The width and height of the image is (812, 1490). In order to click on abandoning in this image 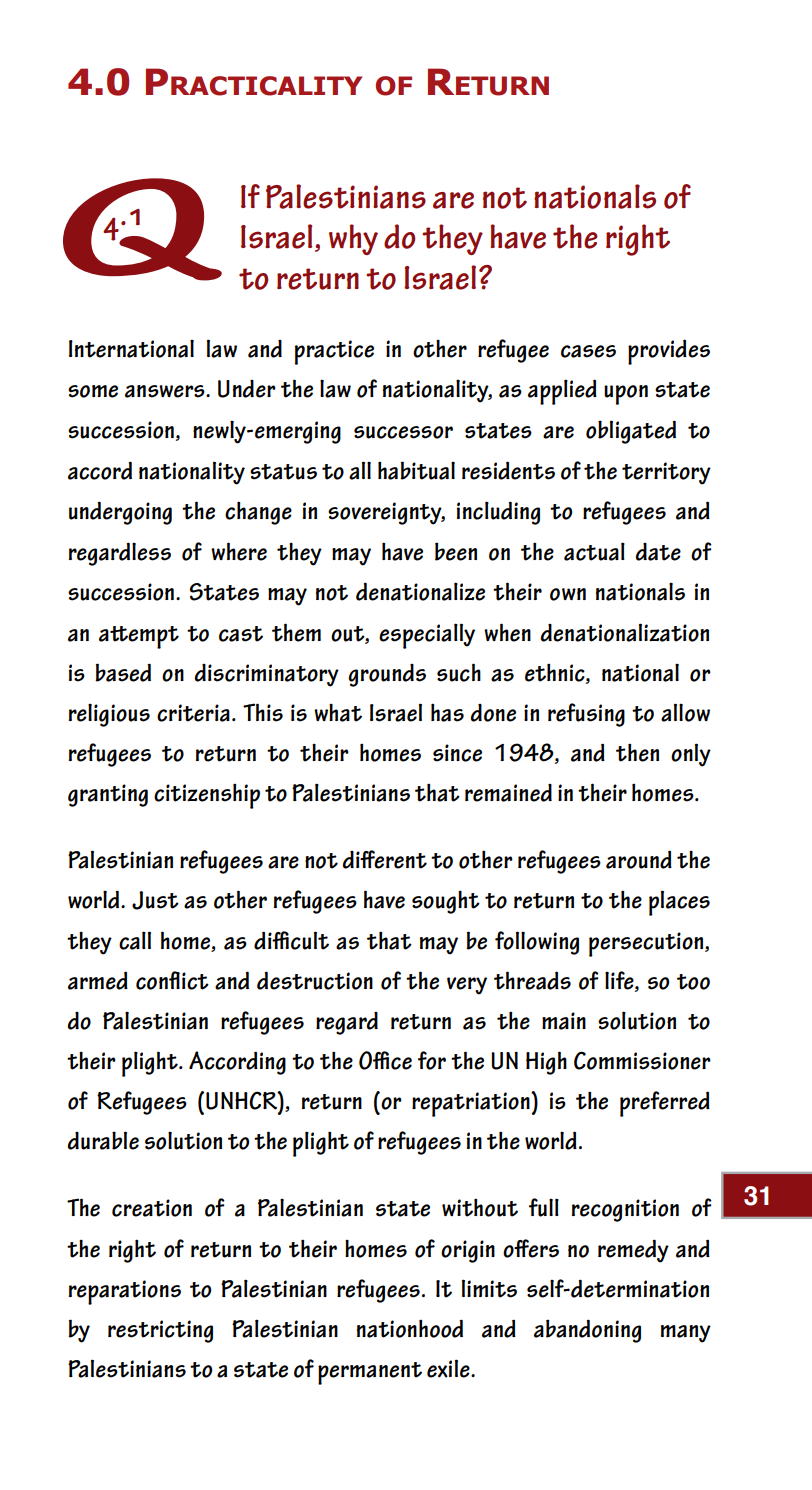, I will do `click(587, 1331)`.
